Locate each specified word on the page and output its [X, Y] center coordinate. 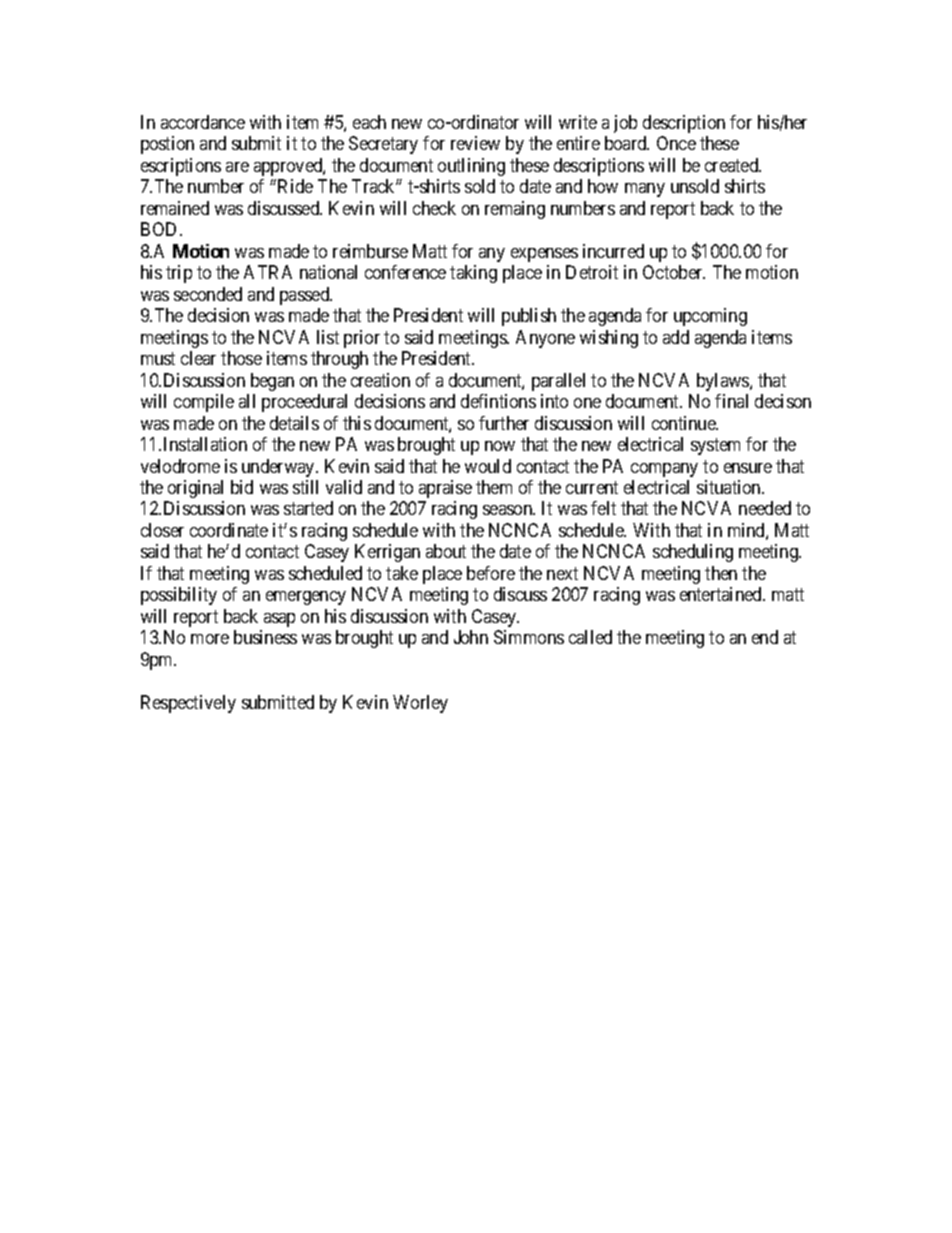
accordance [203, 122]
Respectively [188, 704]
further [504, 423]
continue [685, 423]
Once [676, 143]
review [475, 143]
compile [204, 403]
